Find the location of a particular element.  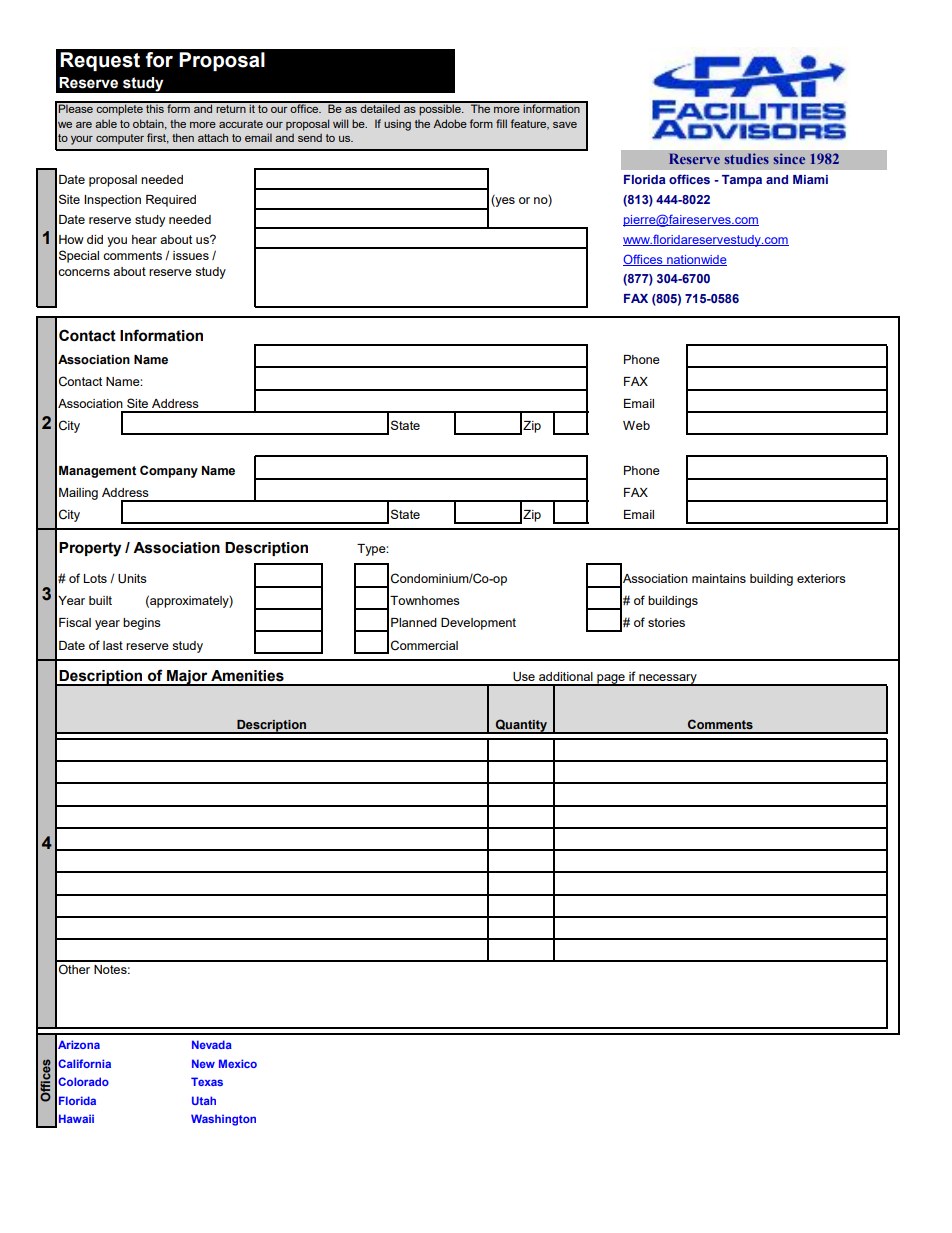

Nevada is located at coordinates (212, 1044).
